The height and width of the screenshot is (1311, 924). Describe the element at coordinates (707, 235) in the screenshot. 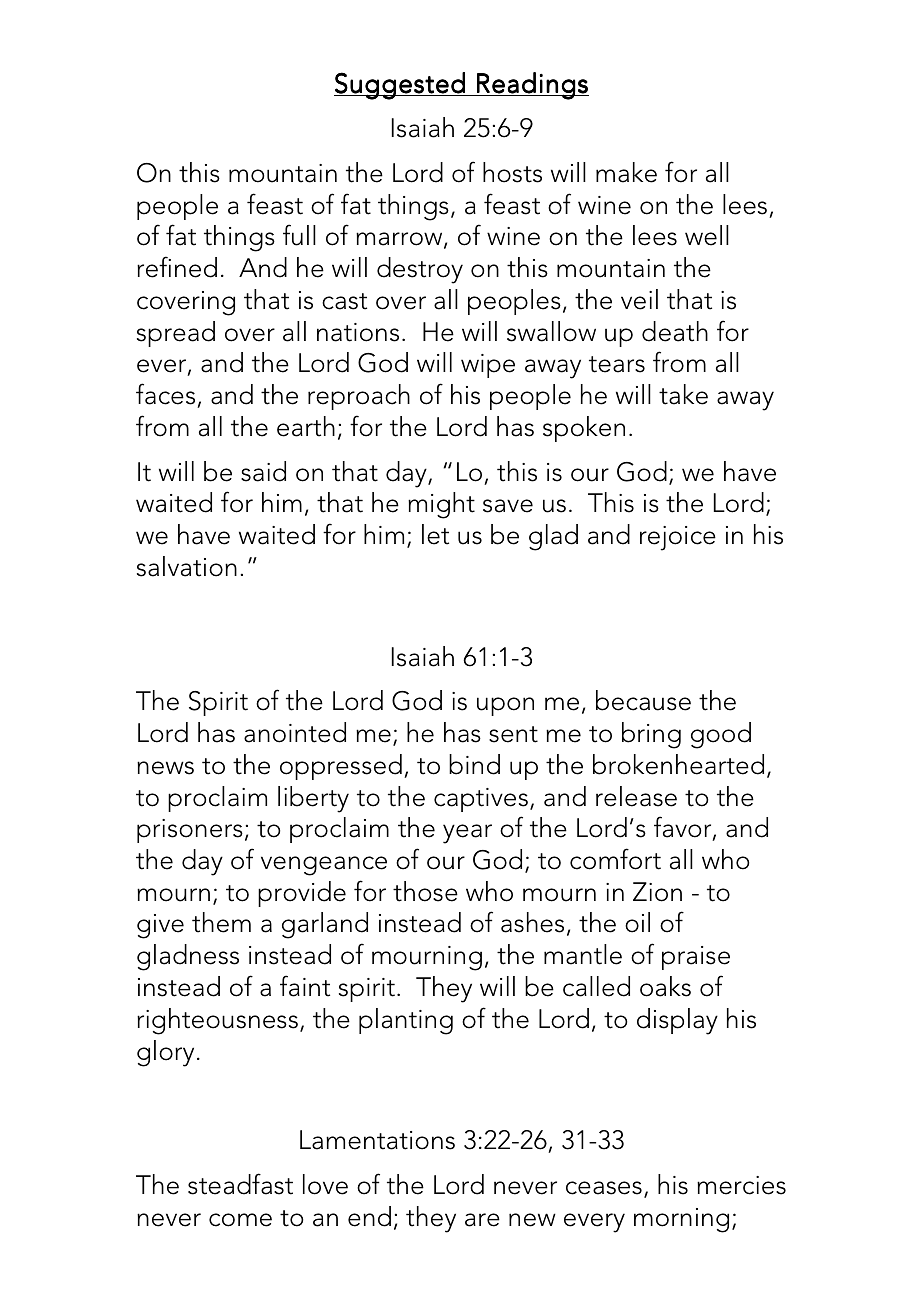

I see `well` at that location.
